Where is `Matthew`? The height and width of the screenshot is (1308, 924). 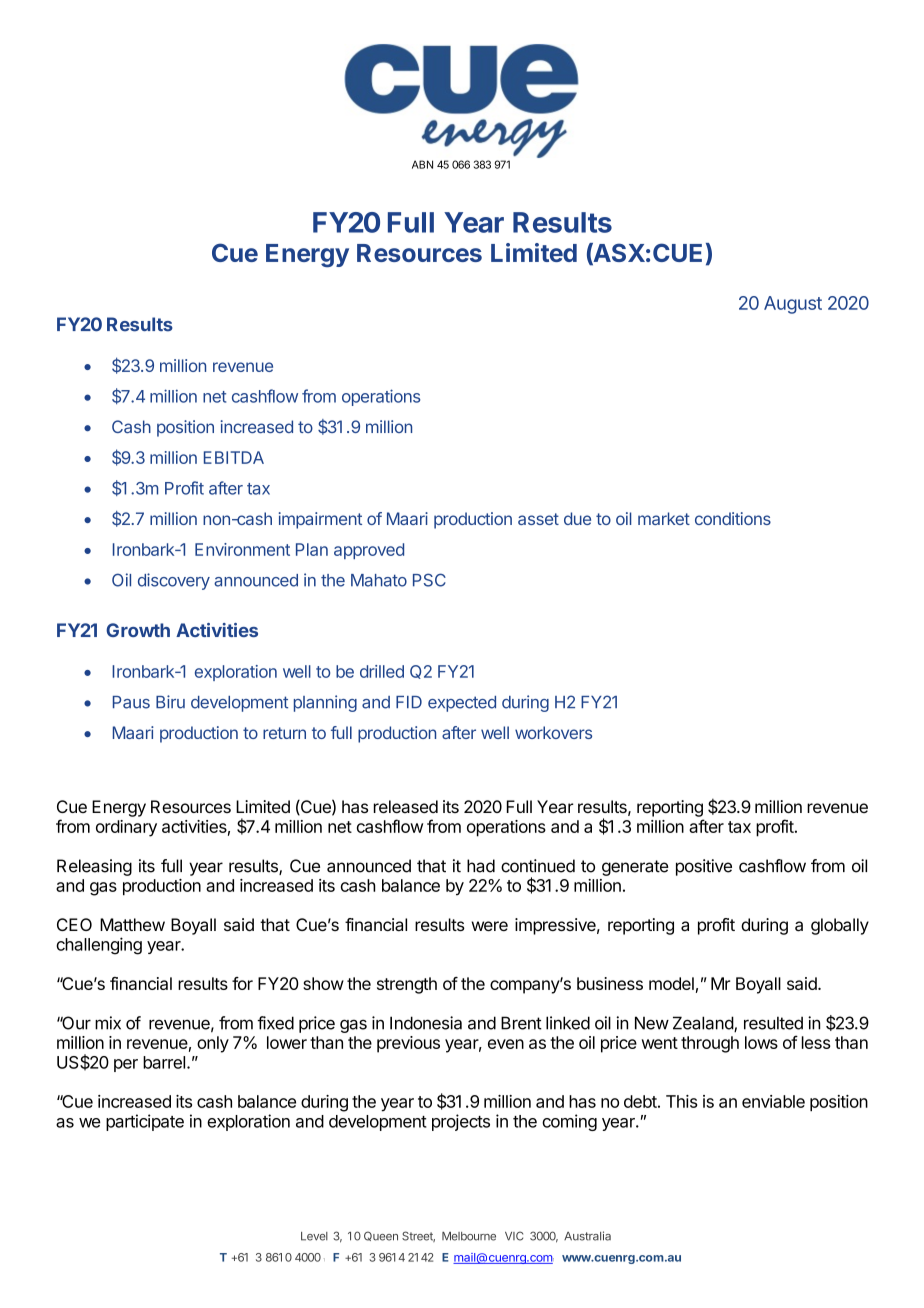
Matthew is located at coordinates (132, 925).
